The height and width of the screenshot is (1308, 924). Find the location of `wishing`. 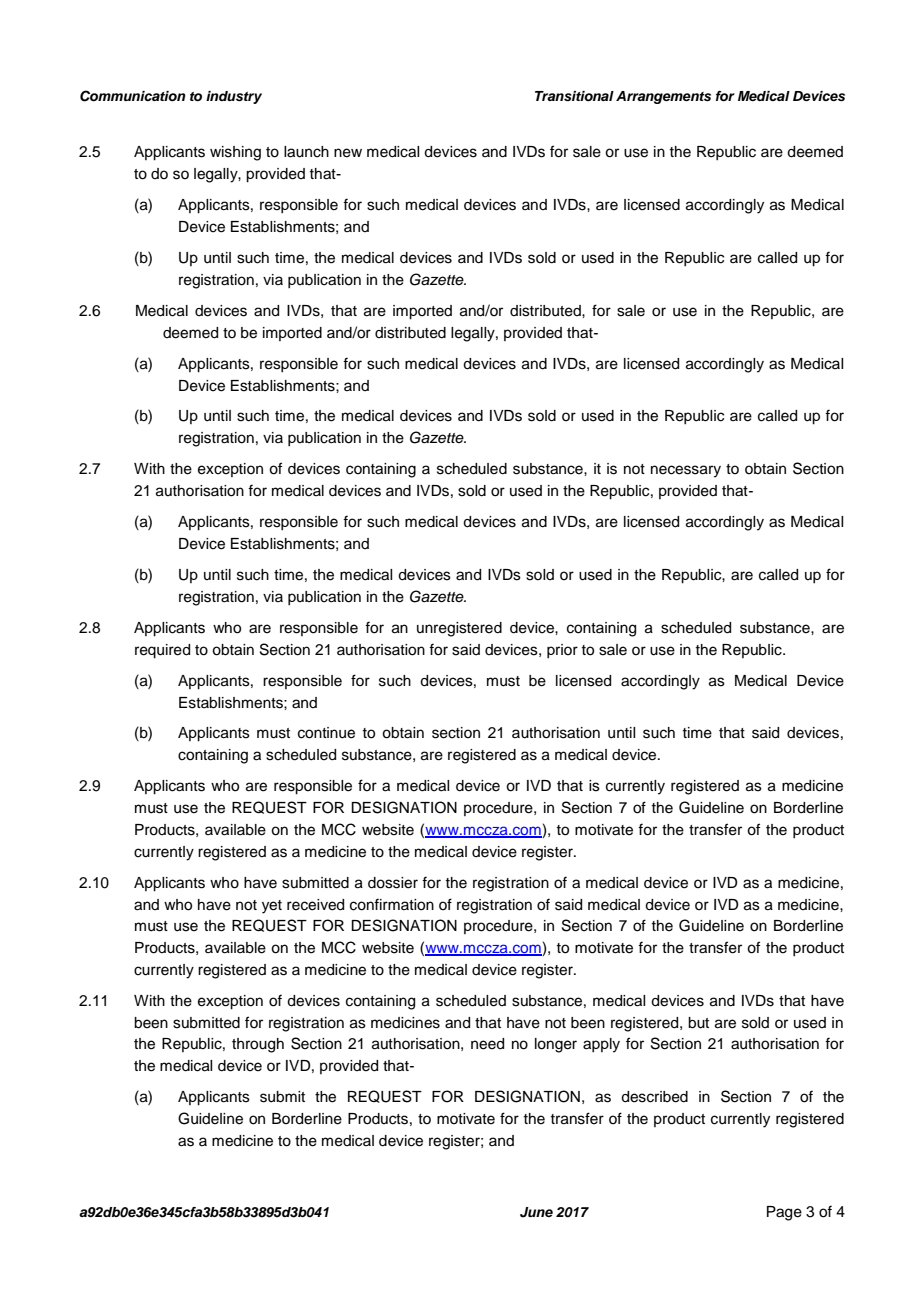

wishing is located at coordinates (235, 153).
